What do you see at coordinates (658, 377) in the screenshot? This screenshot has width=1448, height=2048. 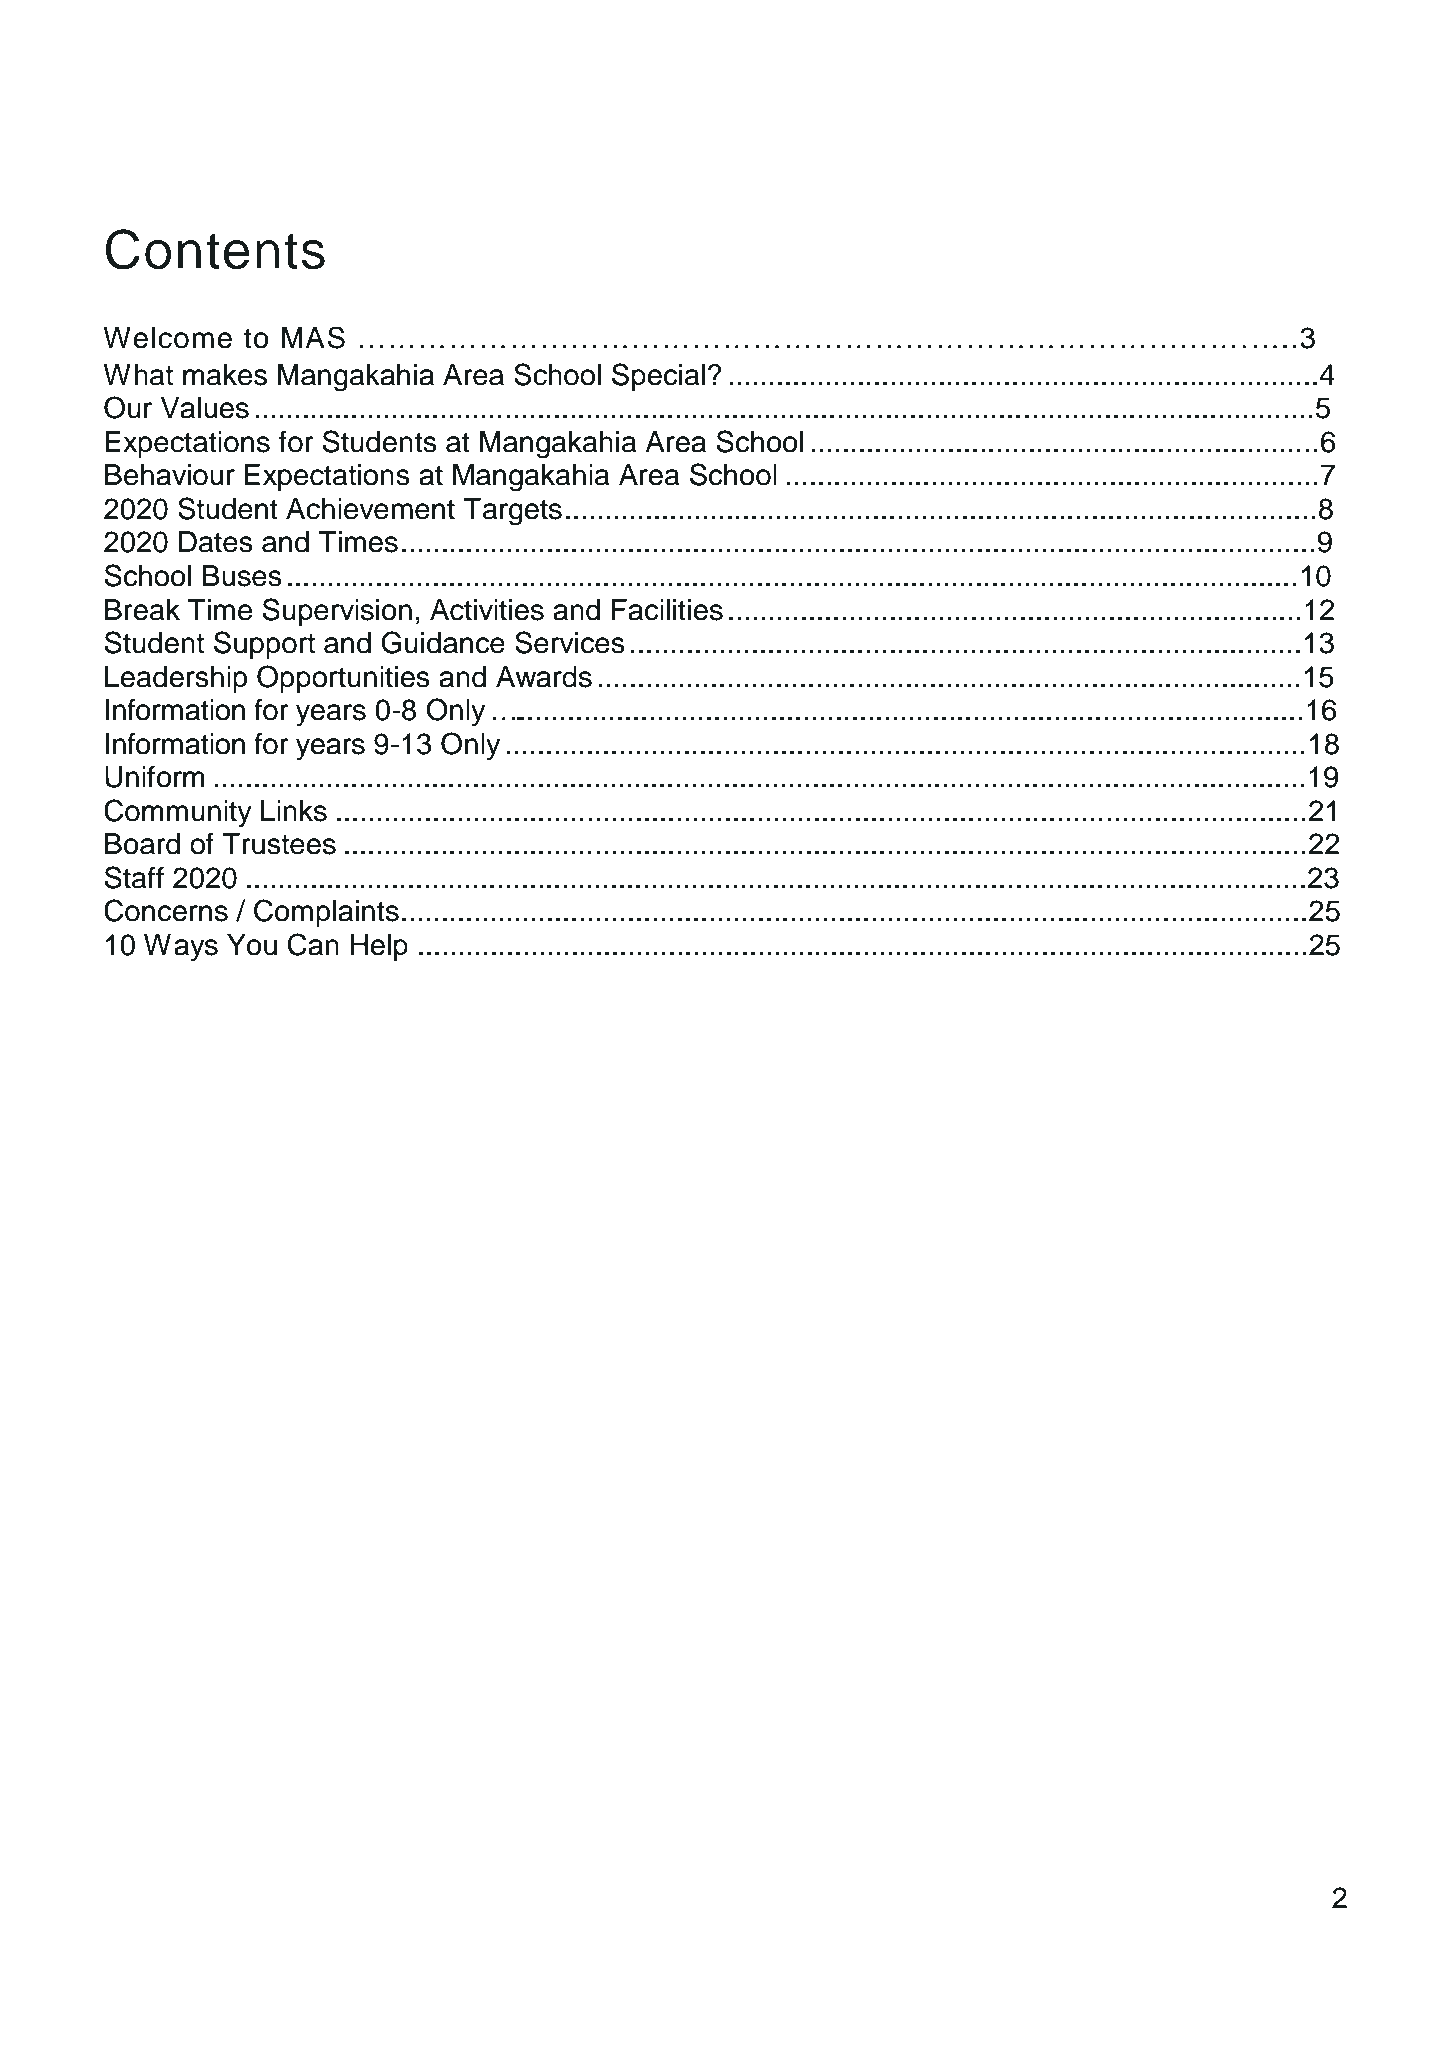 I see `Special` at bounding box center [658, 377].
